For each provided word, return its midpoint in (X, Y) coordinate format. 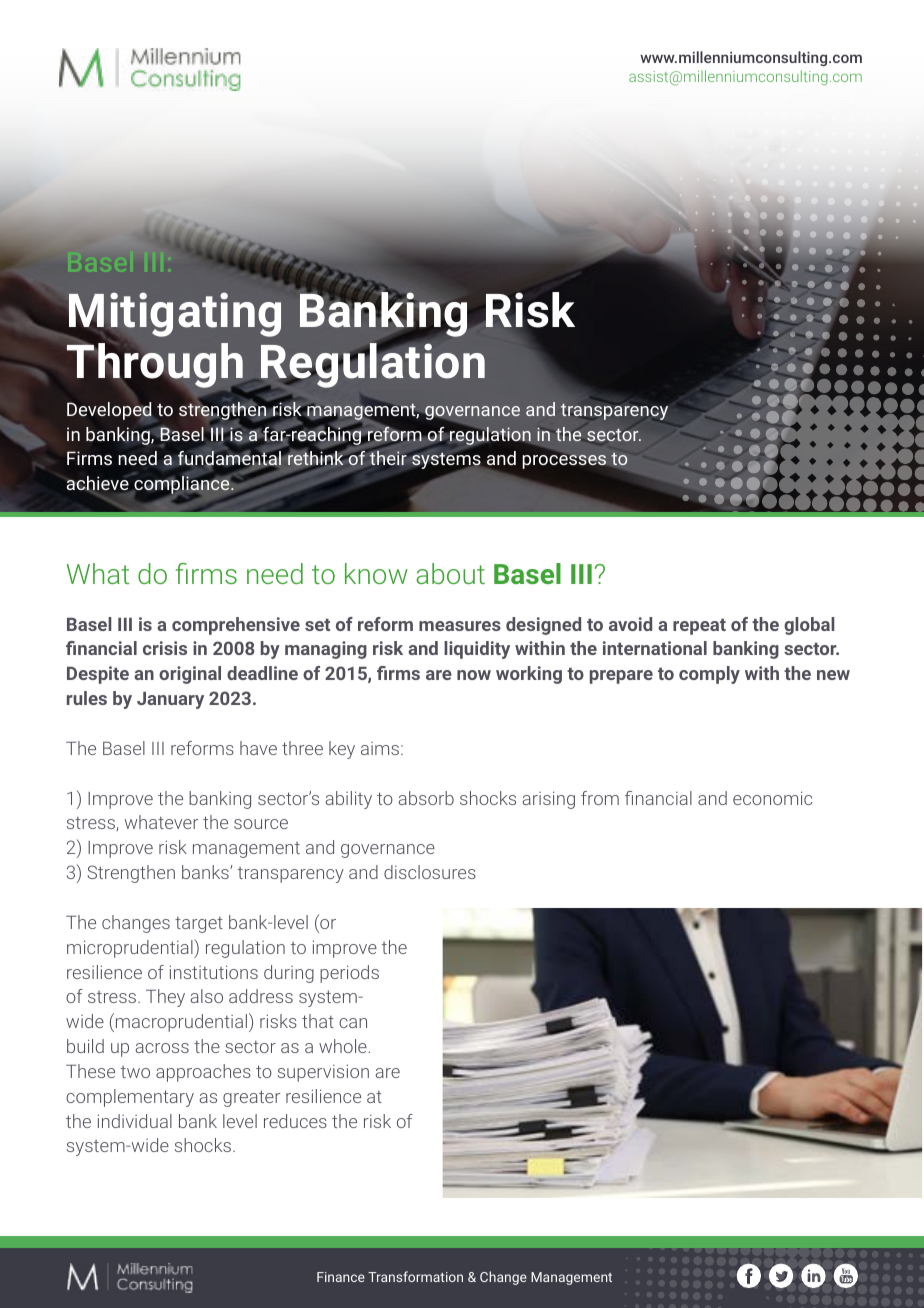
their (388, 458)
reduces (295, 1121)
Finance (341, 1277)
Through (155, 367)
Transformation (415, 1276)
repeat (699, 627)
